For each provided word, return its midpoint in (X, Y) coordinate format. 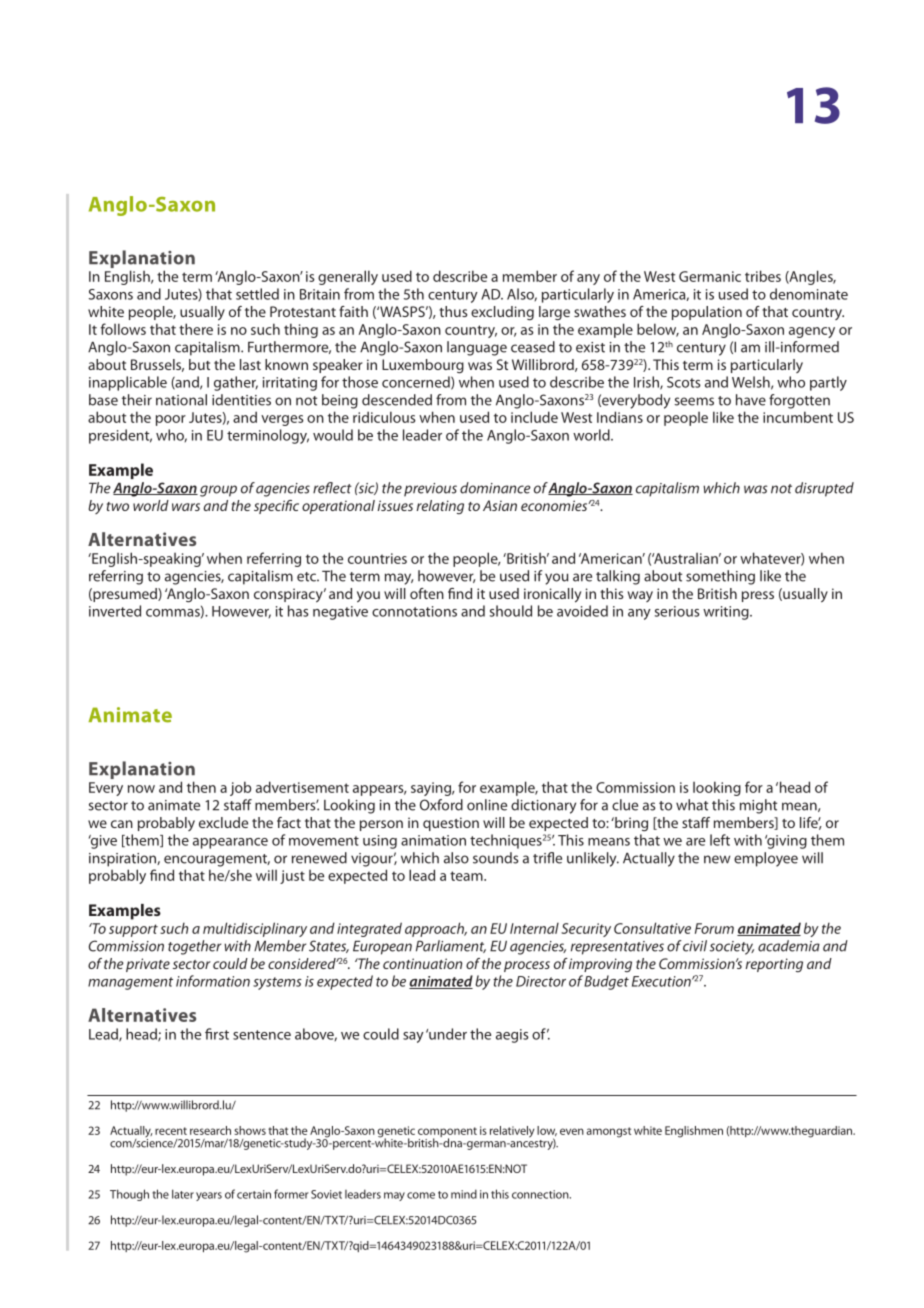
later (183, 1194)
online (487, 805)
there (196, 329)
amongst (609, 1132)
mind (464, 1194)
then (201, 787)
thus (453, 311)
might (758, 806)
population (707, 313)
